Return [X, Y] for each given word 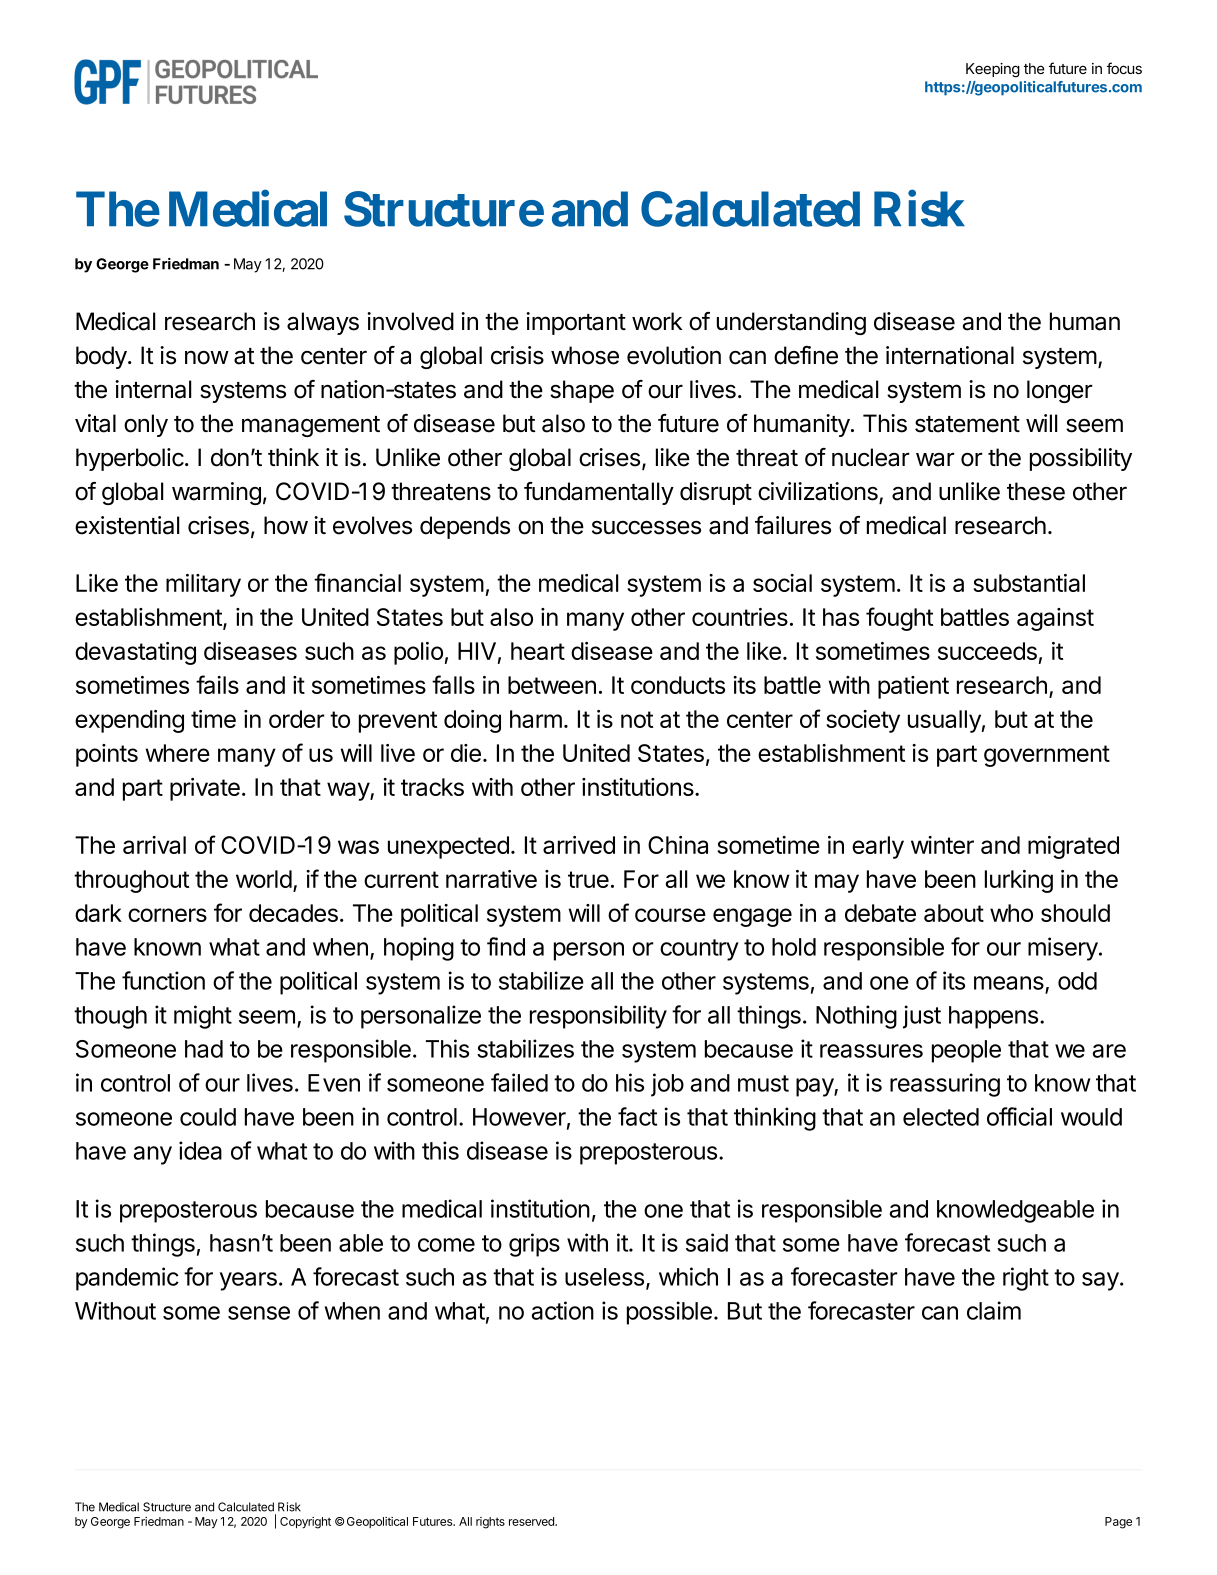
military [203, 585]
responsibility [598, 1017]
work [657, 321]
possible [669, 1313]
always [323, 323]
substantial [1029, 583]
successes [646, 528]
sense [259, 1313]
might [203, 1017]
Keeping [993, 70]
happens [993, 1017]
